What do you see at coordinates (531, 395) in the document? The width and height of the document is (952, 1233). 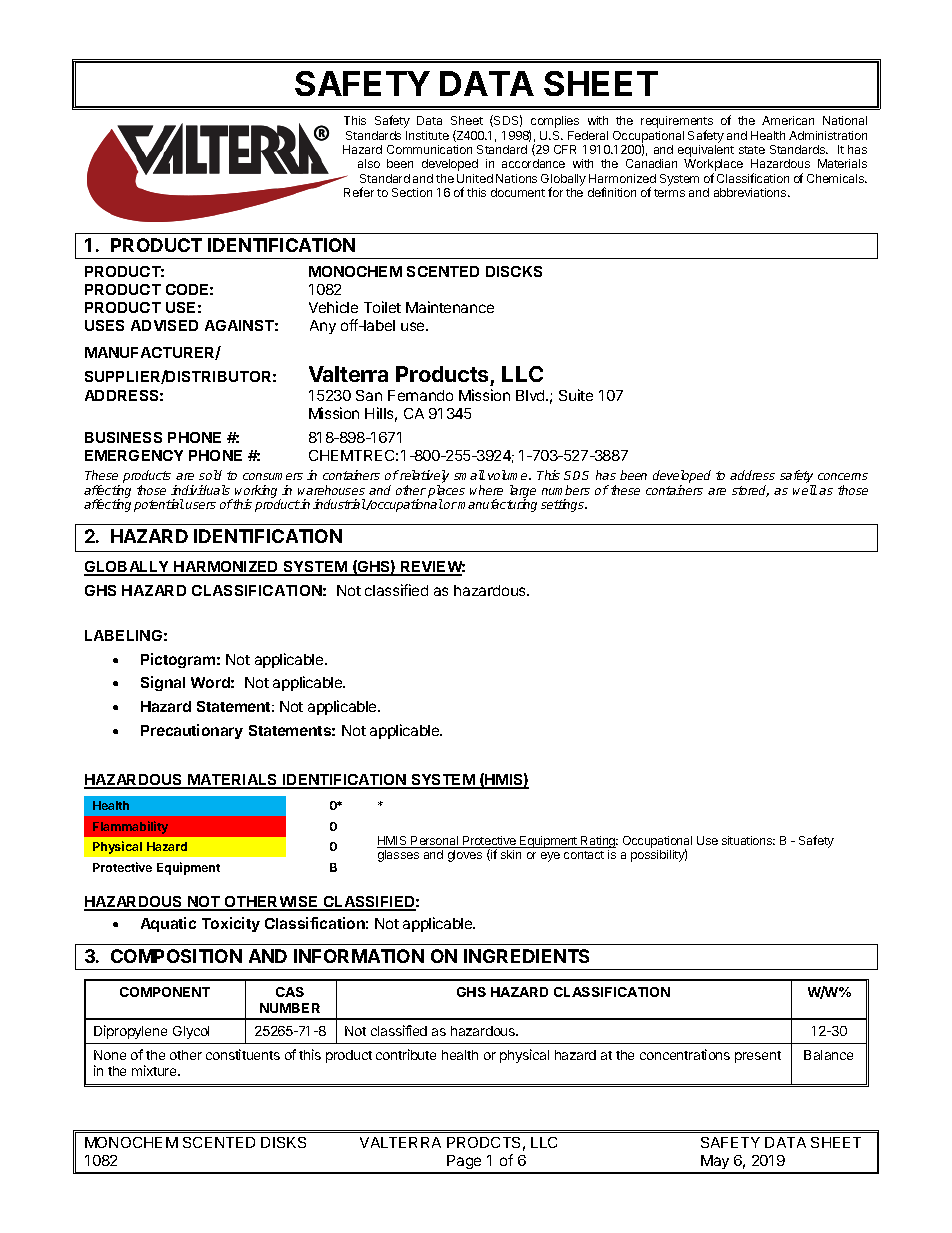 I see `Blvd` at bounding box center [531, 395].
